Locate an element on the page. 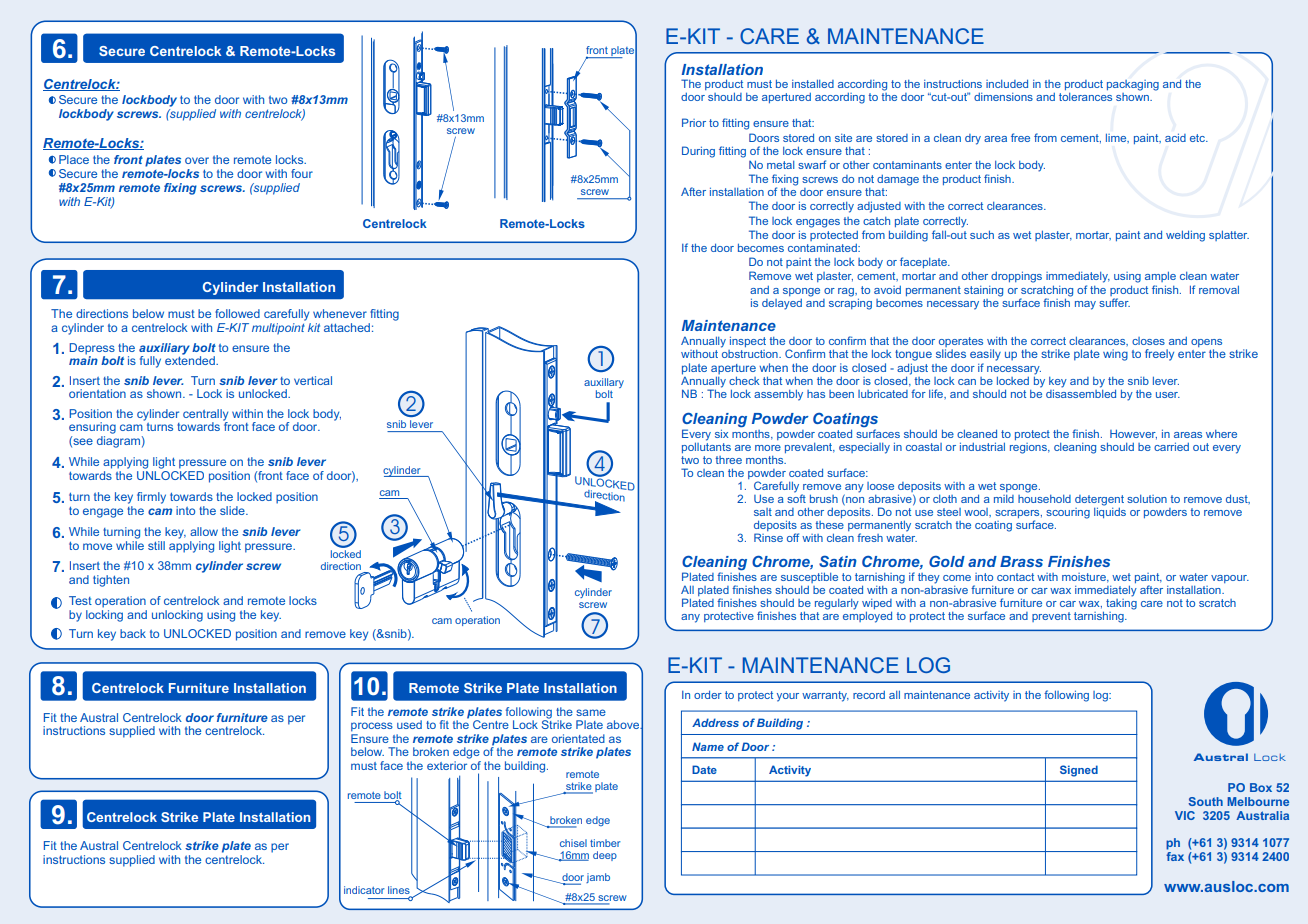  obstruction is located at coordinates (751, 354).
